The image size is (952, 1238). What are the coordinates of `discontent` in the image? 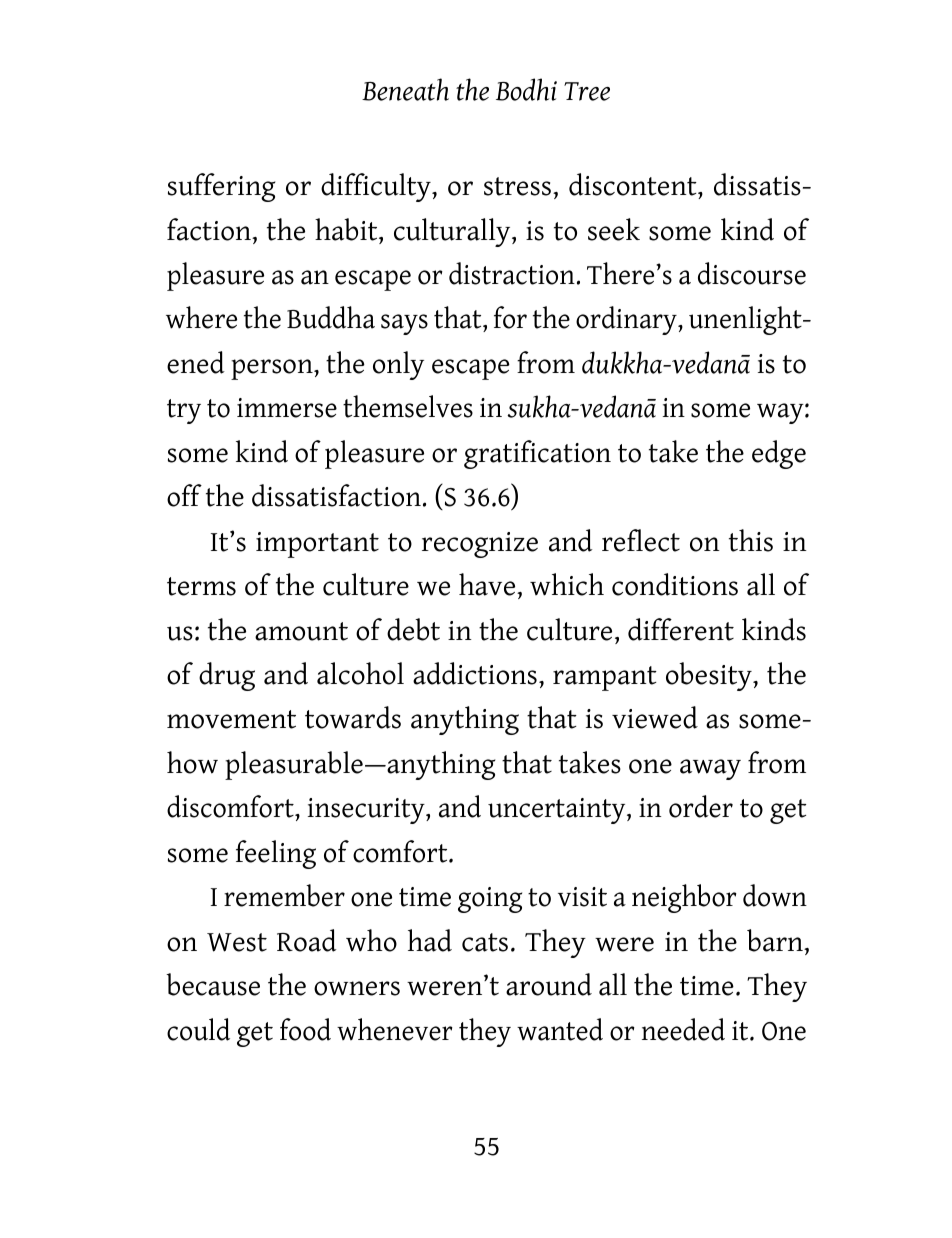 It's located at (634, 186).
